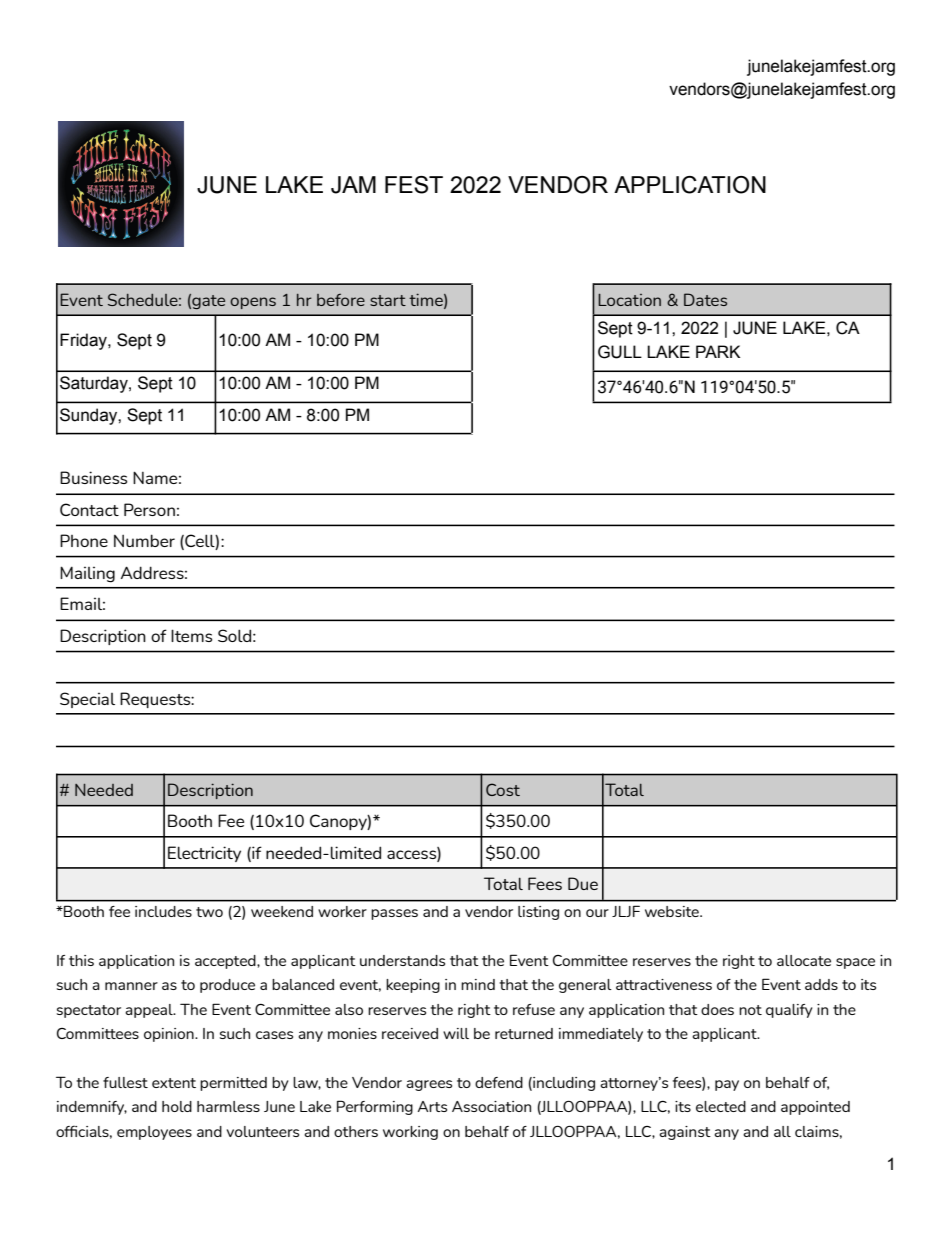 The height and width of the screenshot is (1233, 952). Describe the element at coordinates (253, 303) in the screenshot. I see `opens` at that location.
